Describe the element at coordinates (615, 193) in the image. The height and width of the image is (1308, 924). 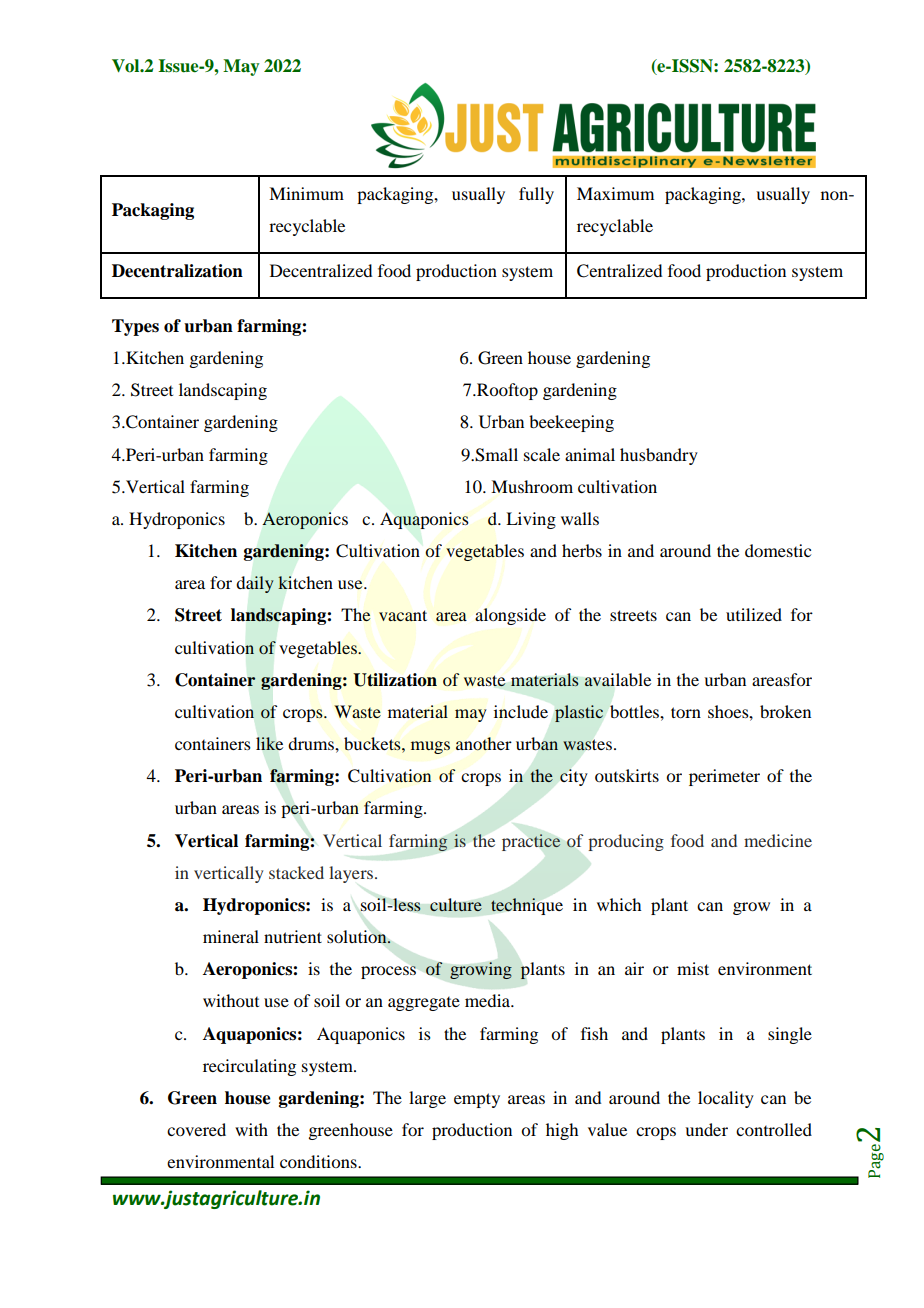
I see `Maximum` at that location.
